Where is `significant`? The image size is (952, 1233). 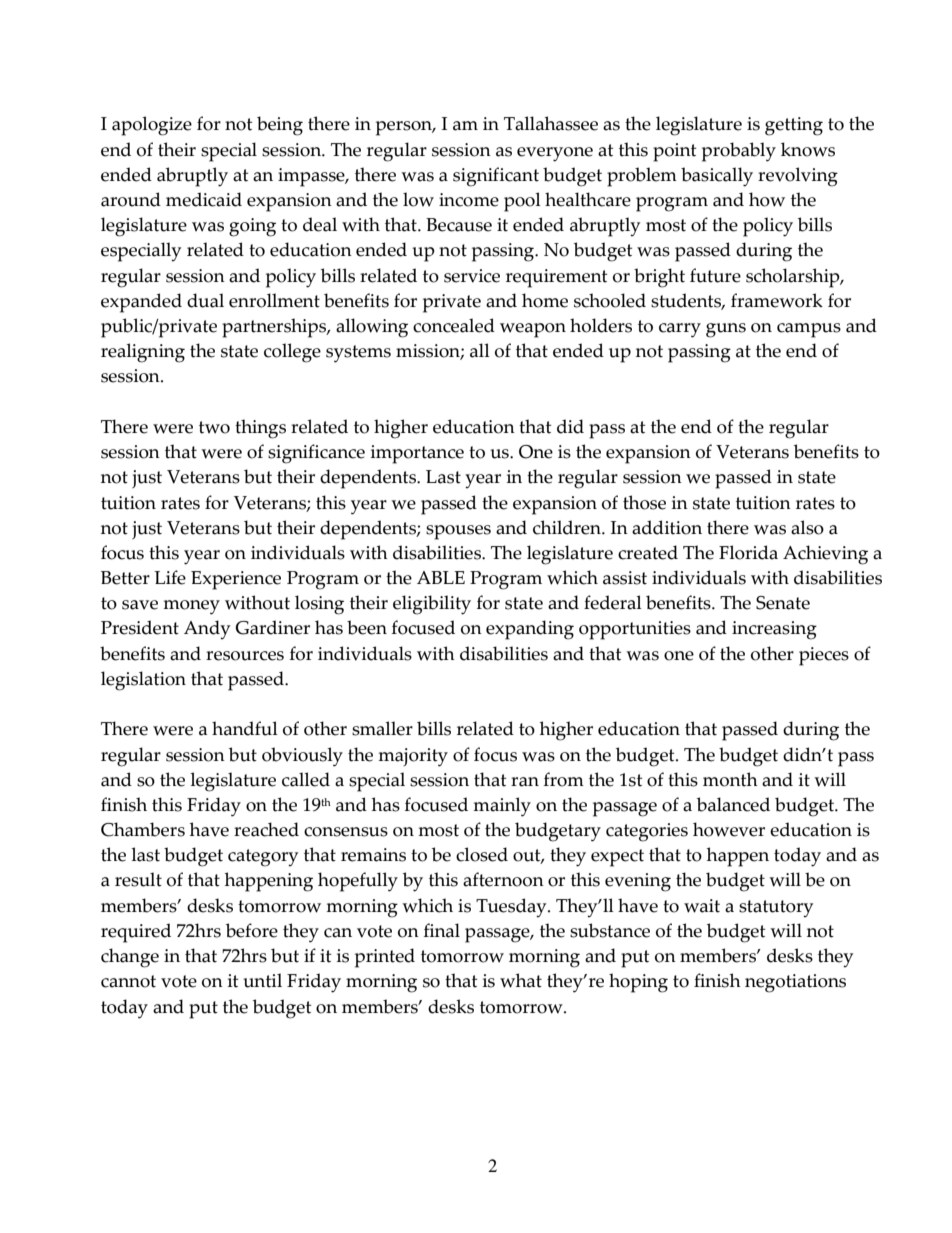
significant is located at coordinates (496, 177).
